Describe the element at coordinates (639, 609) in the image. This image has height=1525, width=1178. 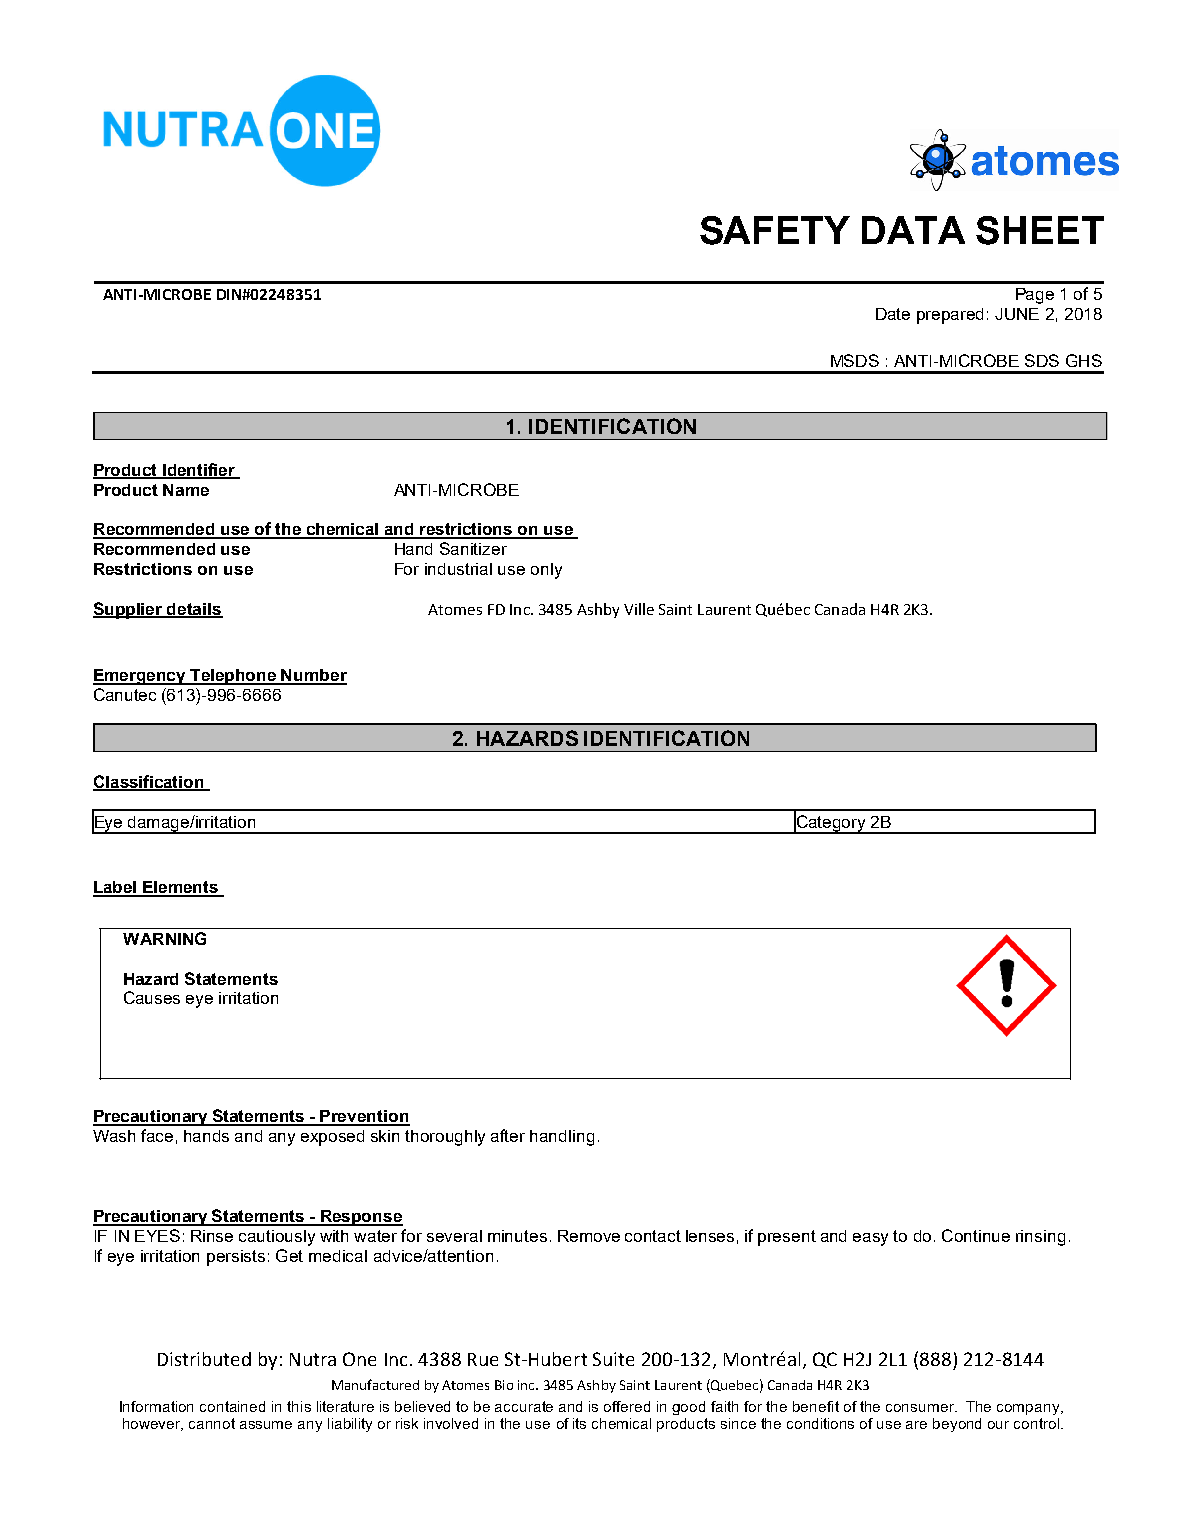
I see `Ville` at that location.
